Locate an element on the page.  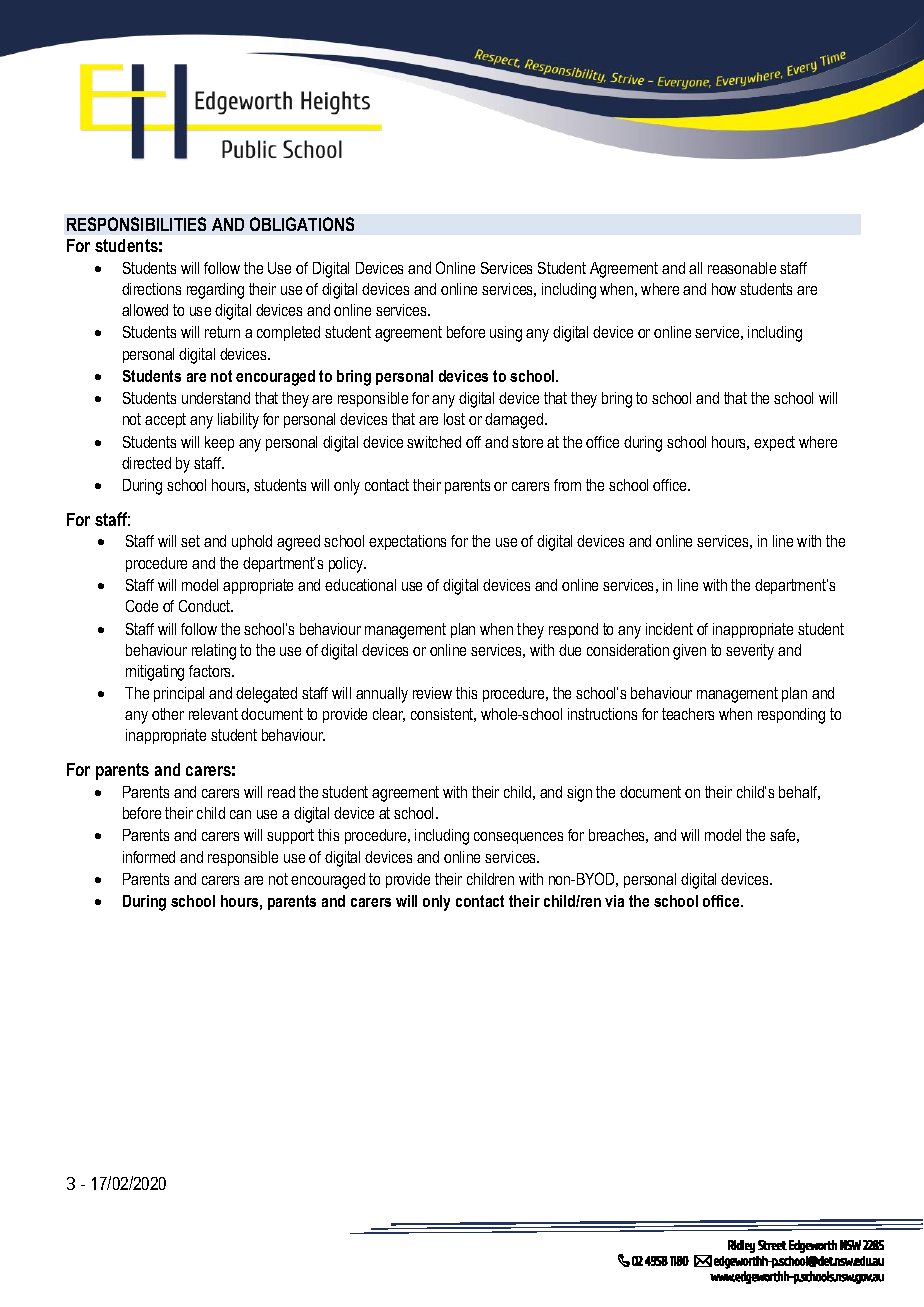
lost is located at coordinates (454, 419).
